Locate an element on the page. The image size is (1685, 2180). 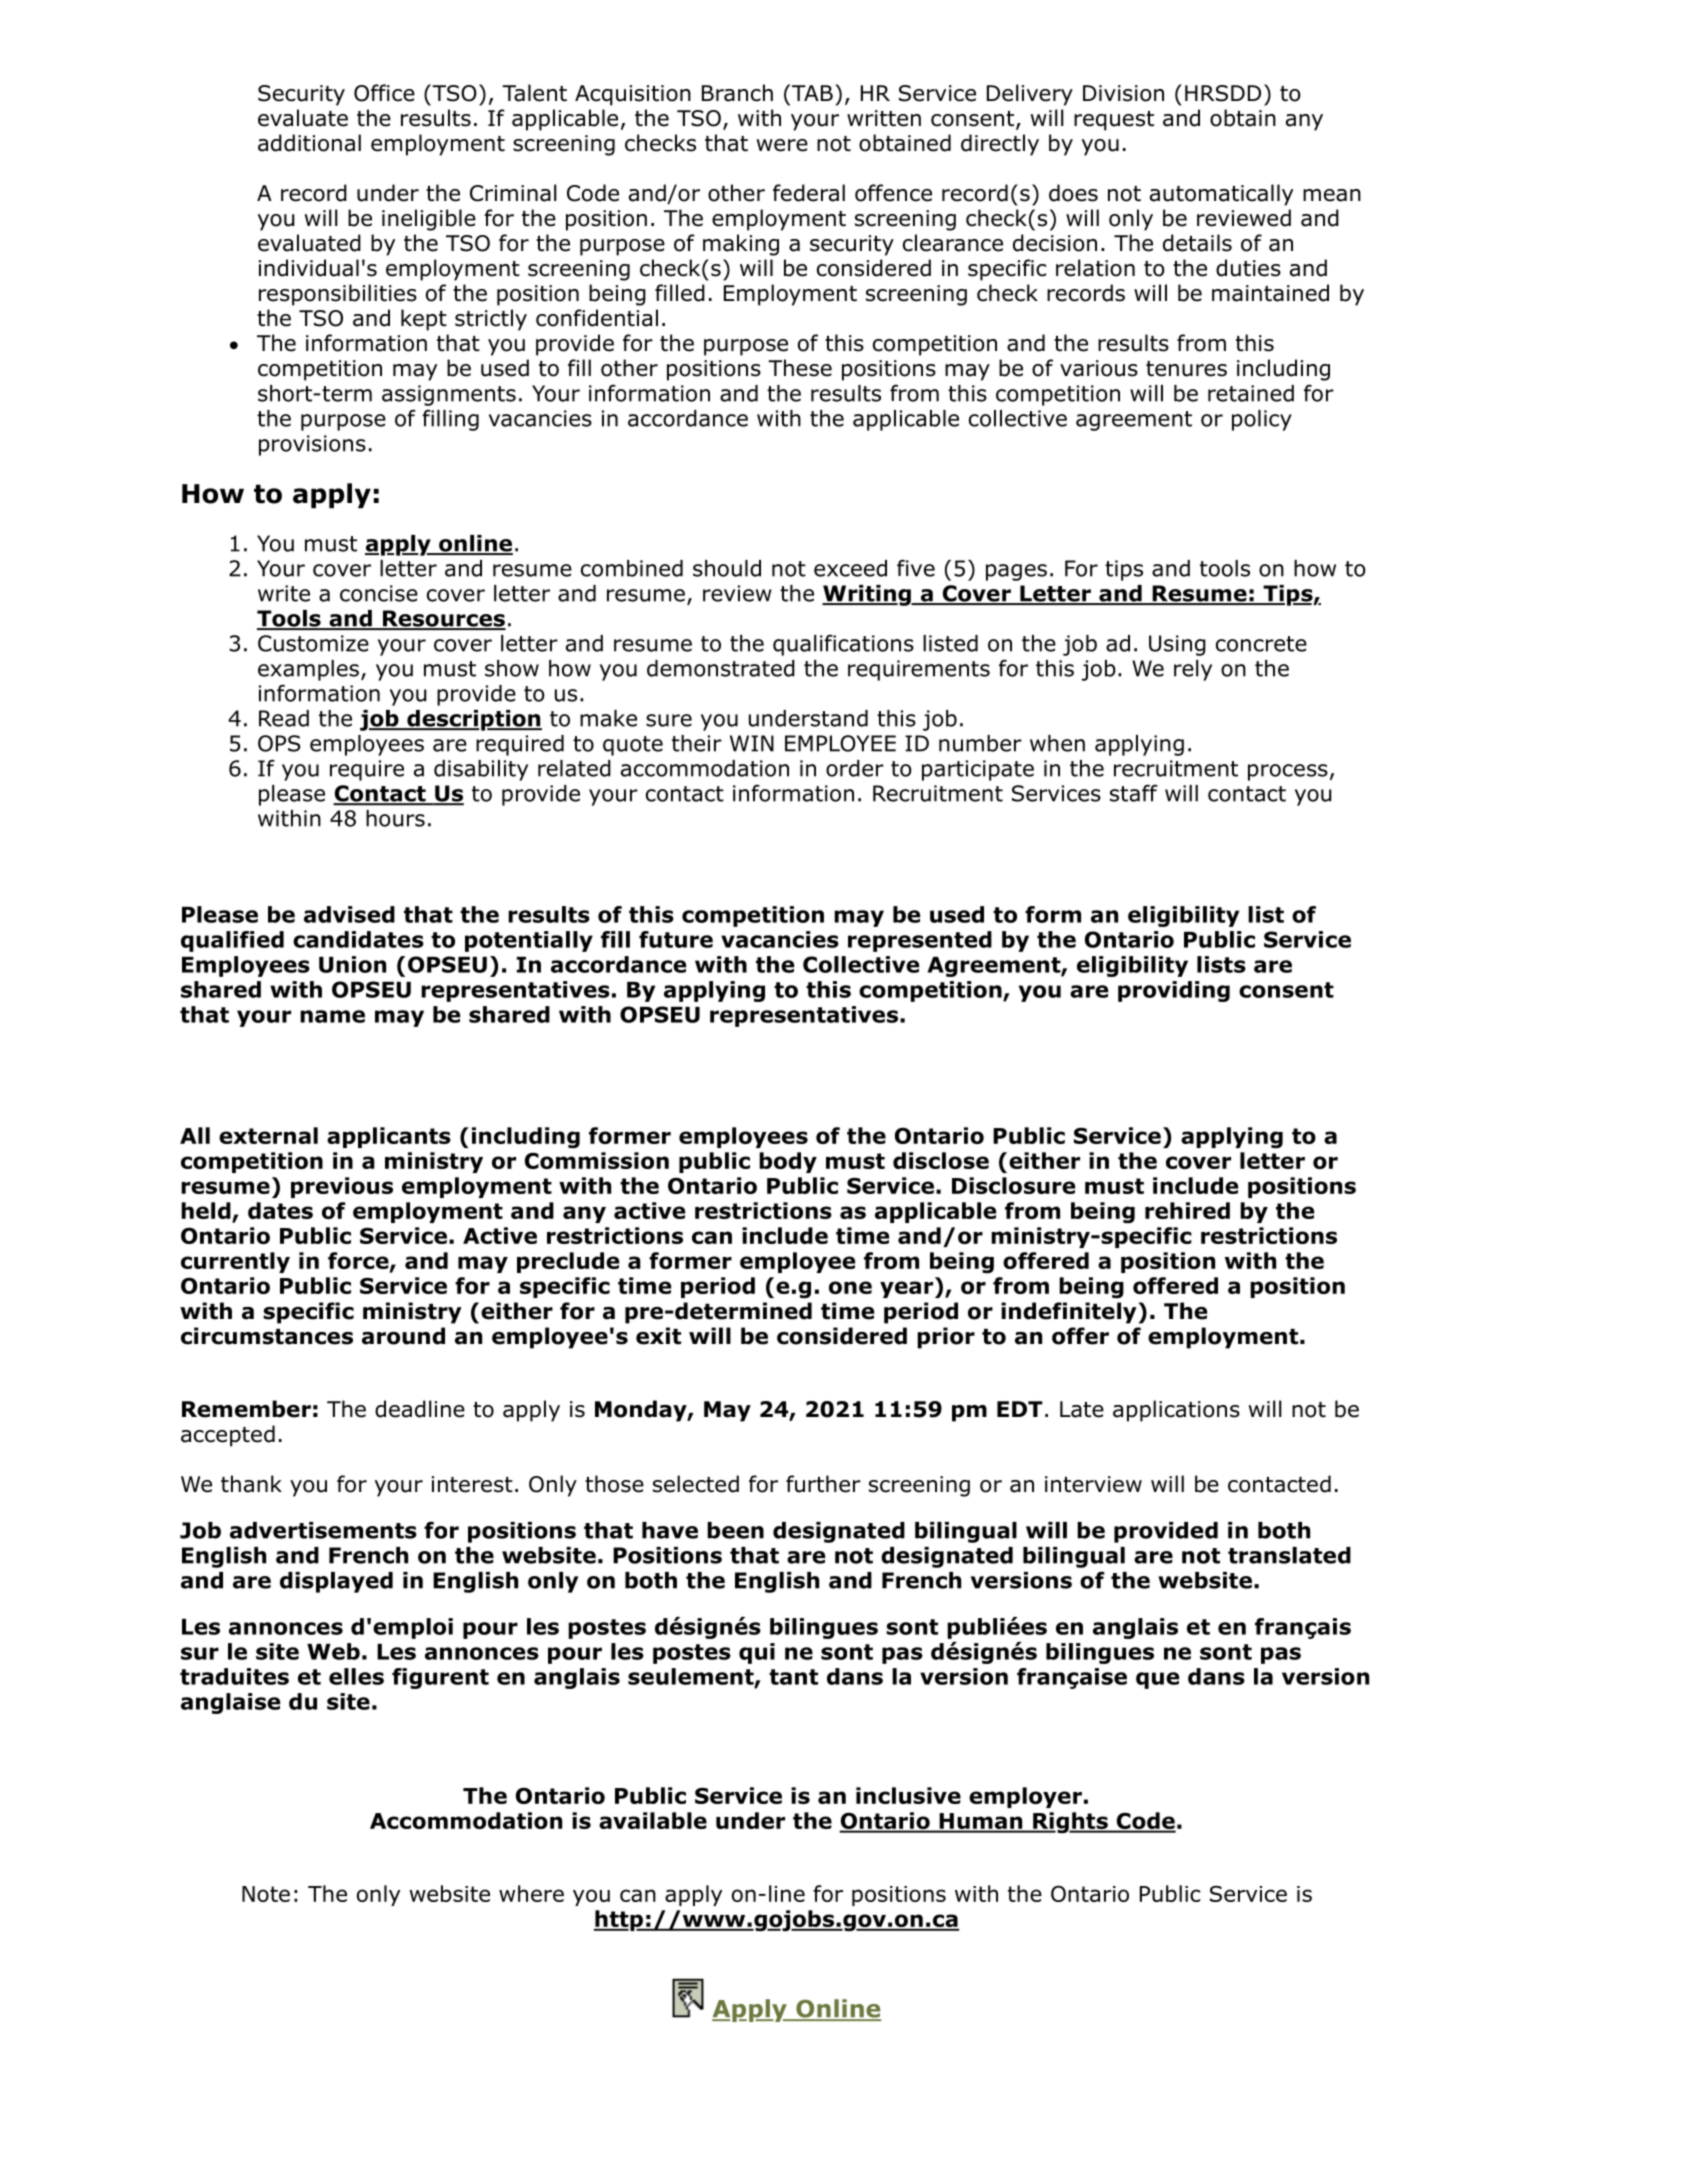
automatically is located at coordinates (1221, 195).
